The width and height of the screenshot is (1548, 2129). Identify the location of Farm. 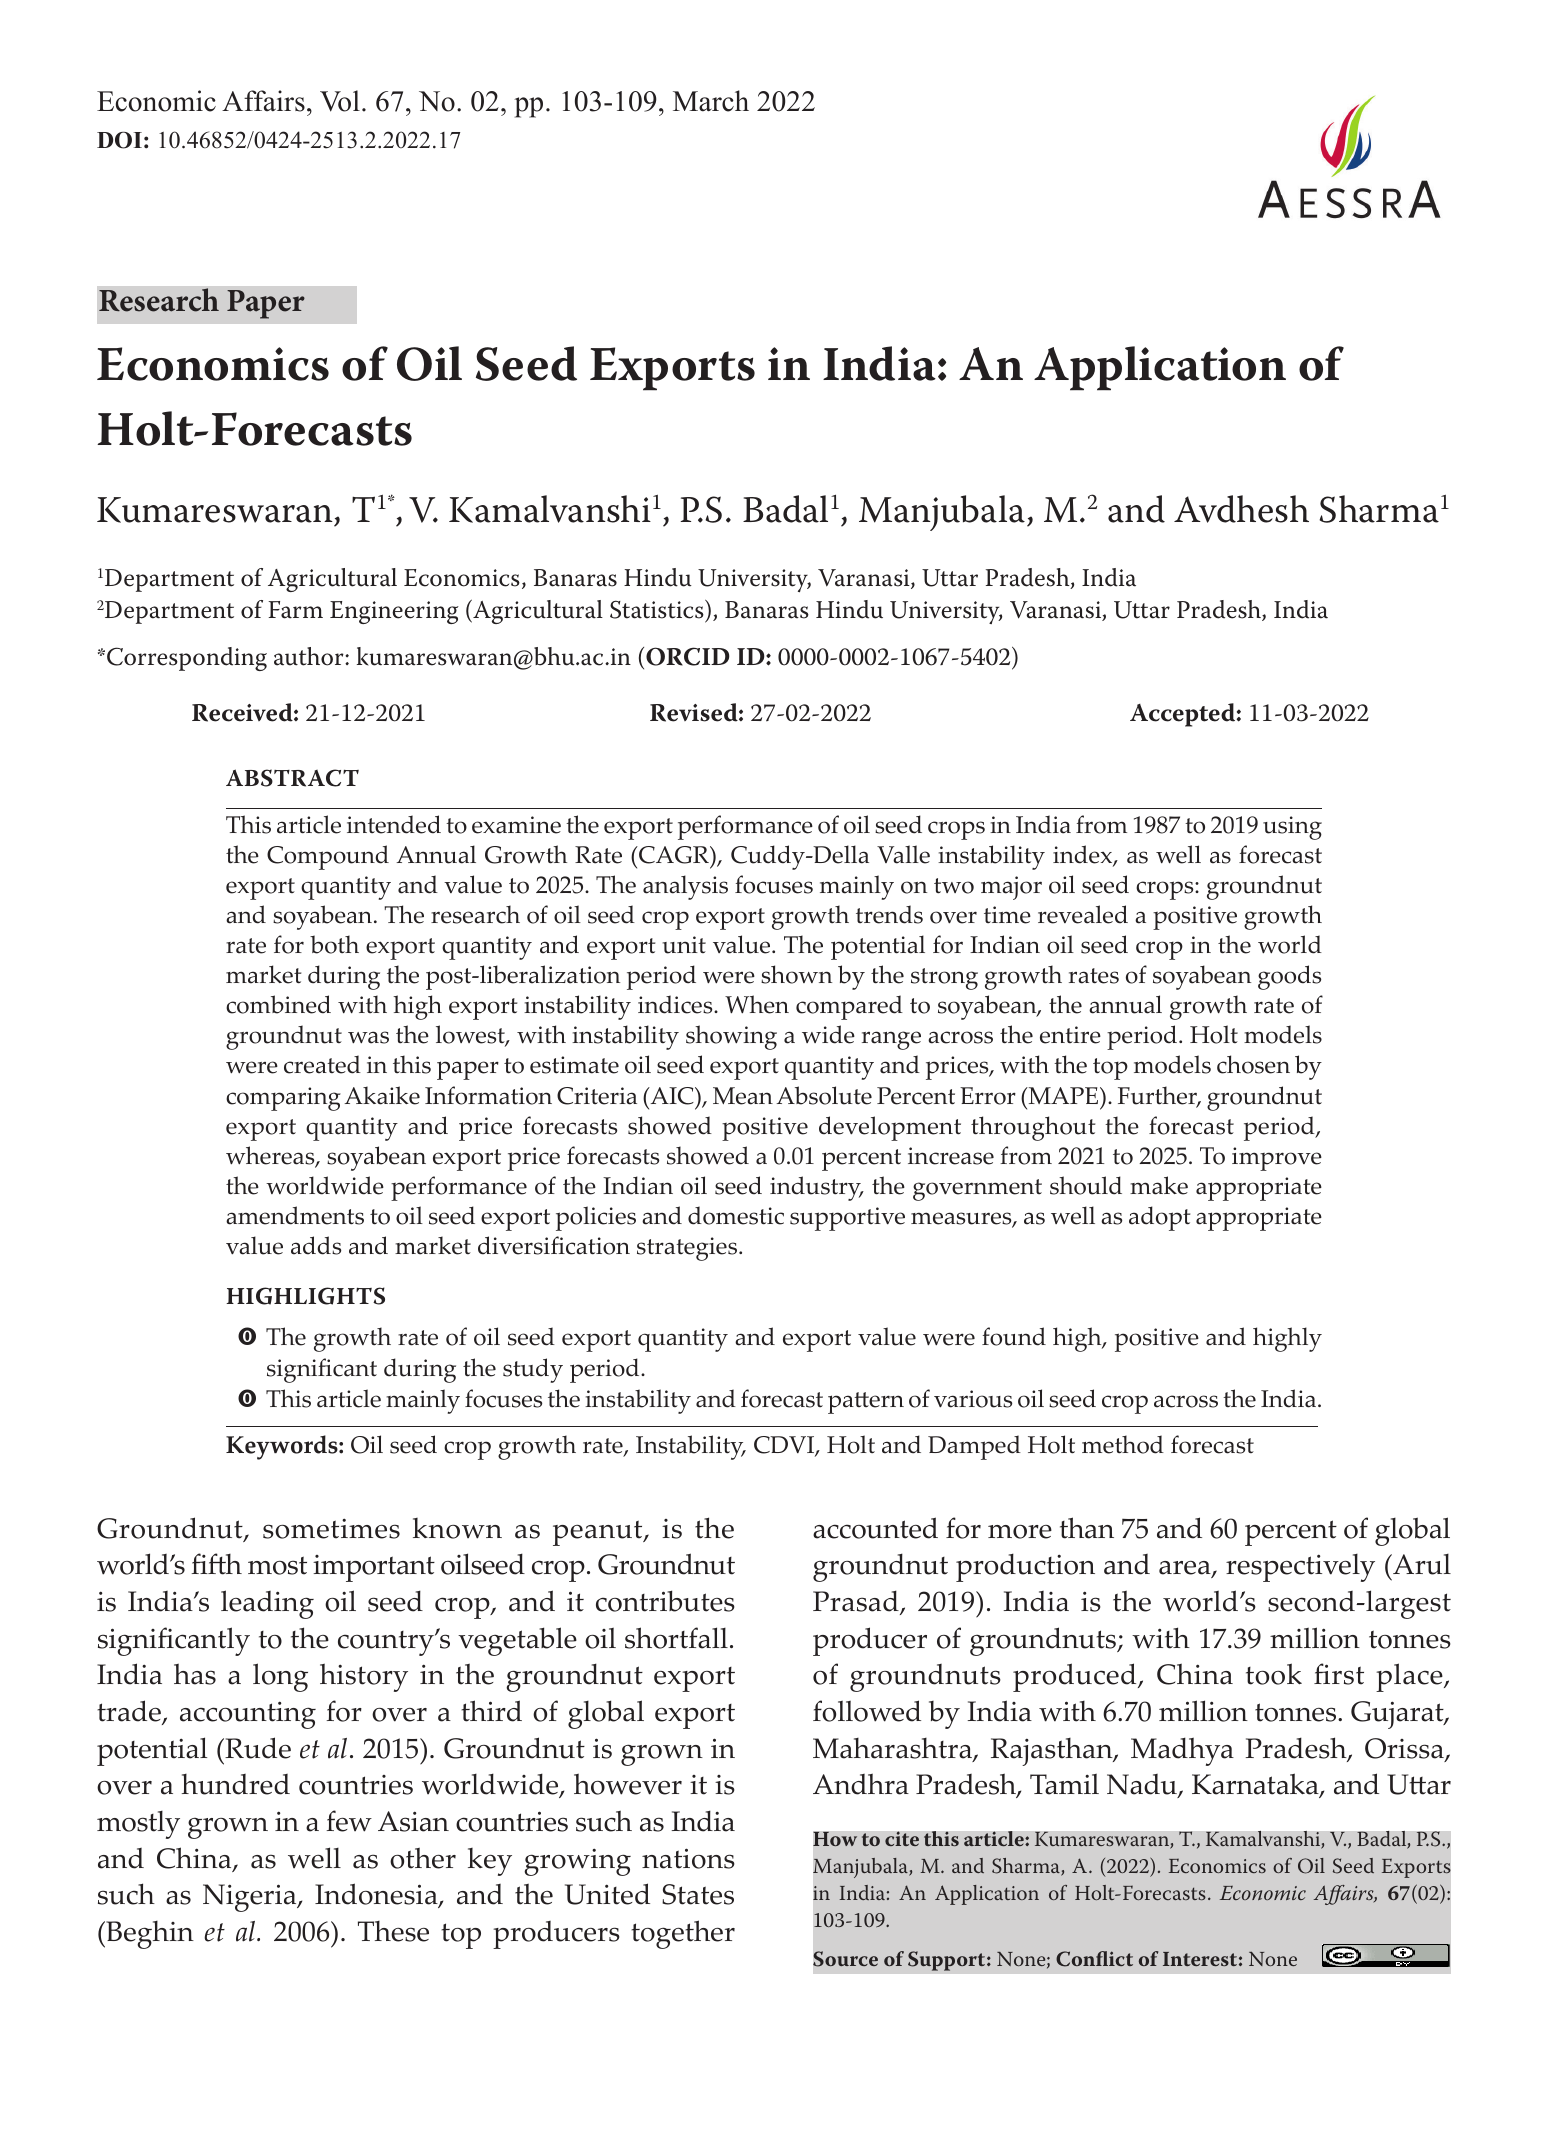
(295, 610).
